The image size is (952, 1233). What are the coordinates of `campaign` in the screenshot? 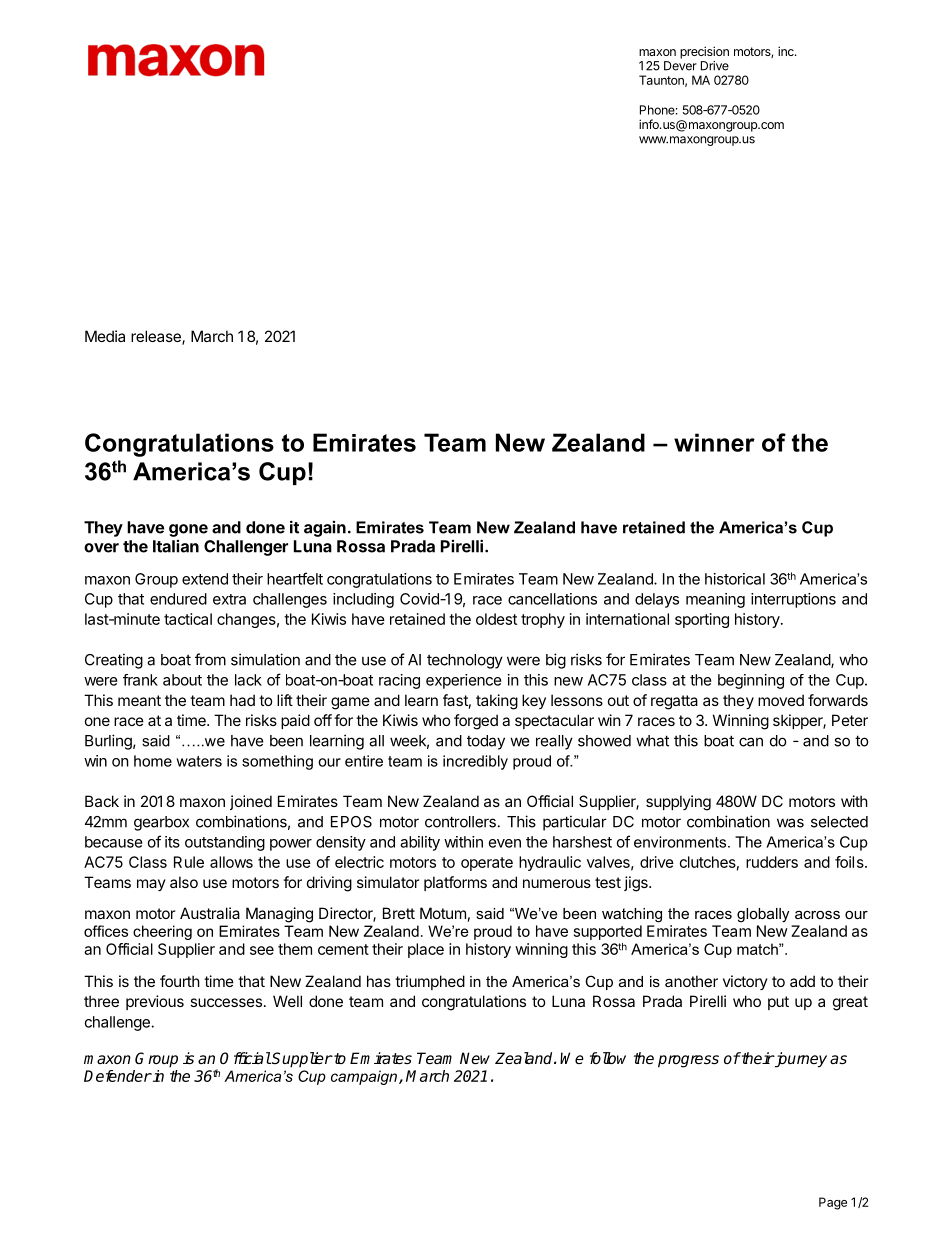 It's located at (364, 1077).
